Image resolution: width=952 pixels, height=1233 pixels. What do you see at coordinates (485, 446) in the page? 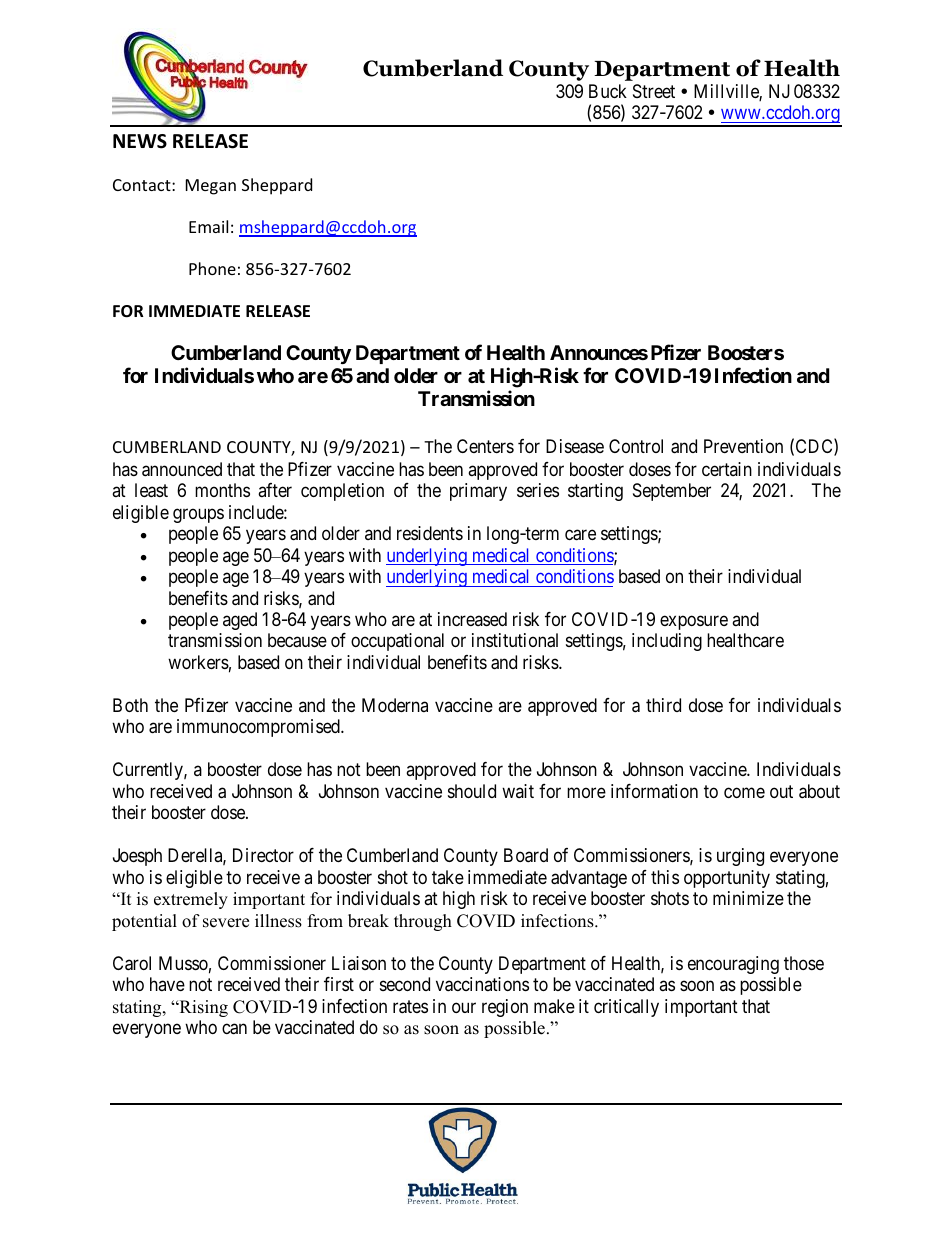
I see `Centers` at bounding box center [485, 446].
